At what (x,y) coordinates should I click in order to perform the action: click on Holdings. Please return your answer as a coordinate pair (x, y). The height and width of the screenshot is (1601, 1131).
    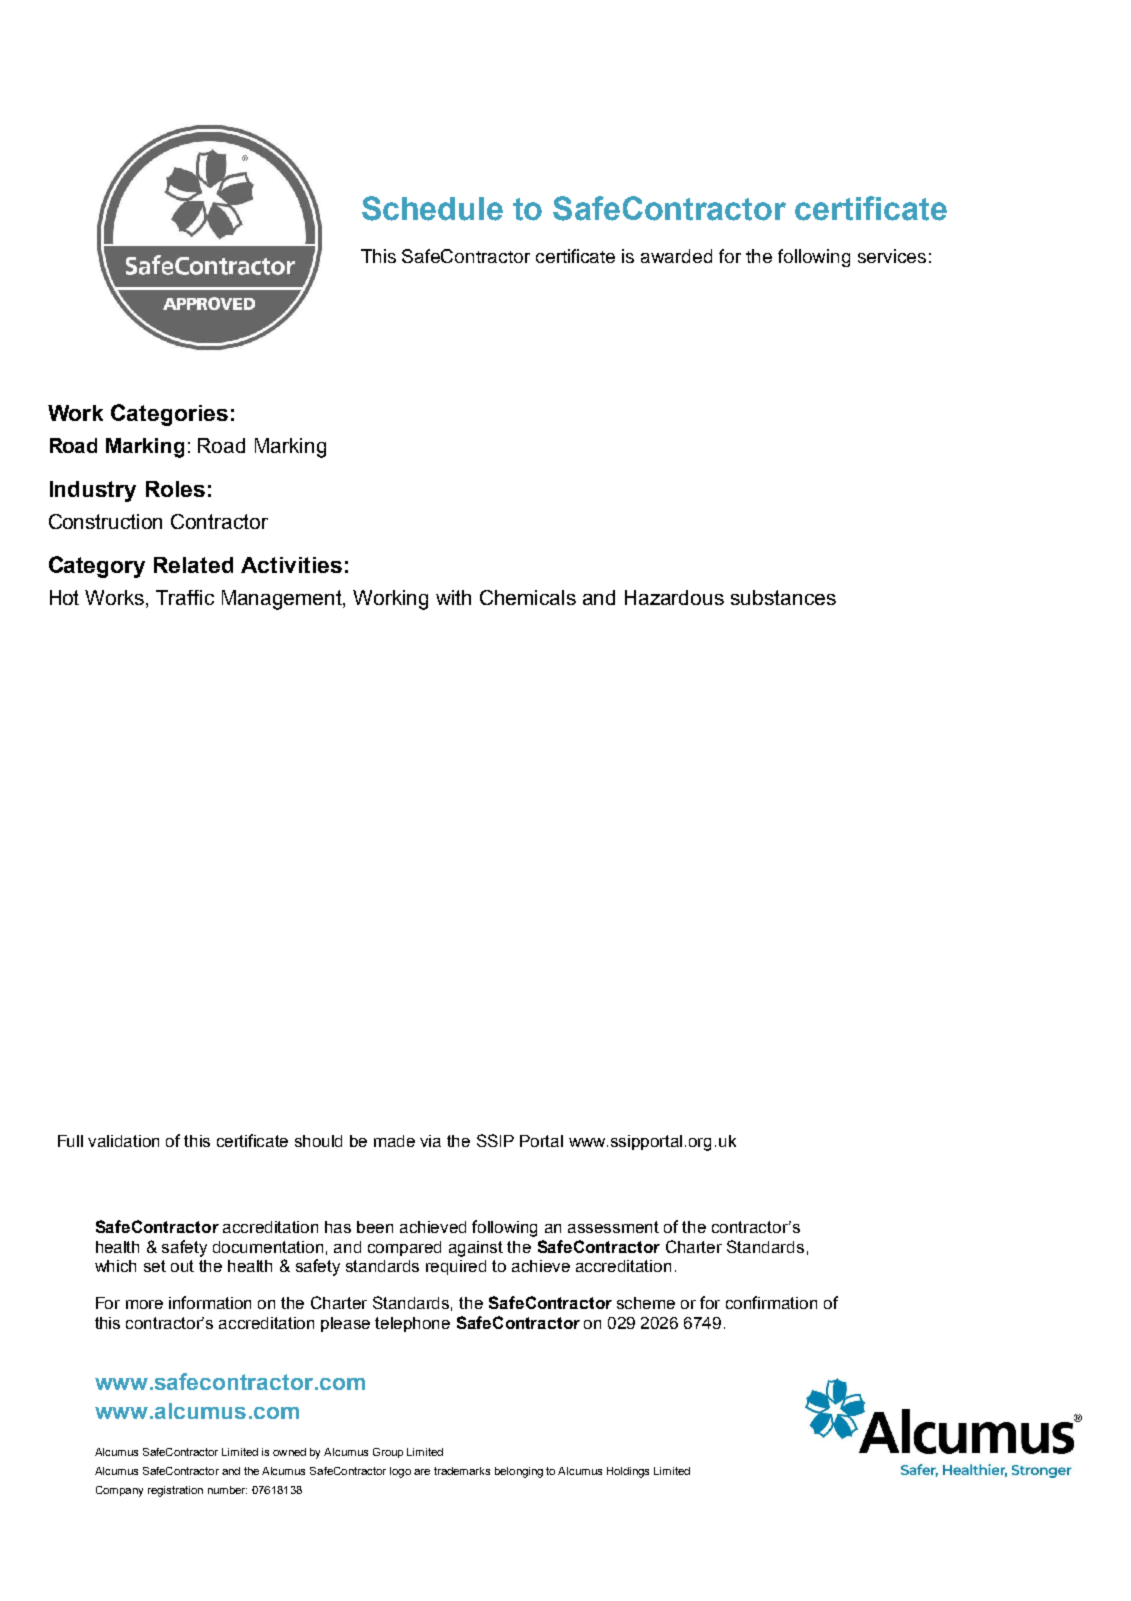
    Looking at the image, I should click on (628, 1472).
